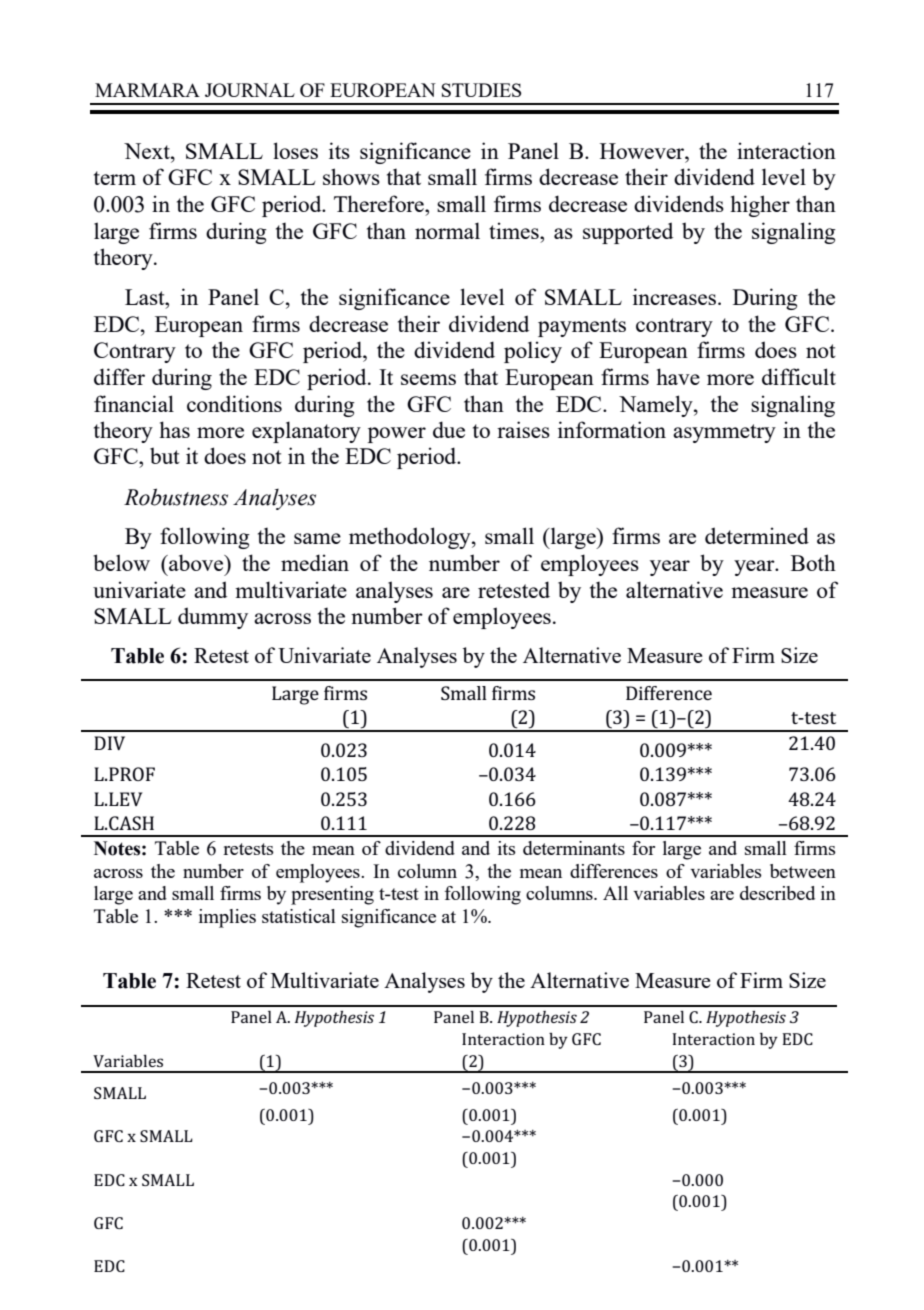 The width and height of the screenshot is (924, 1310). What do you see at coordinates (481, 90) in the screenshot?
I see `STUDIES` at bounding box center [481, 90].
